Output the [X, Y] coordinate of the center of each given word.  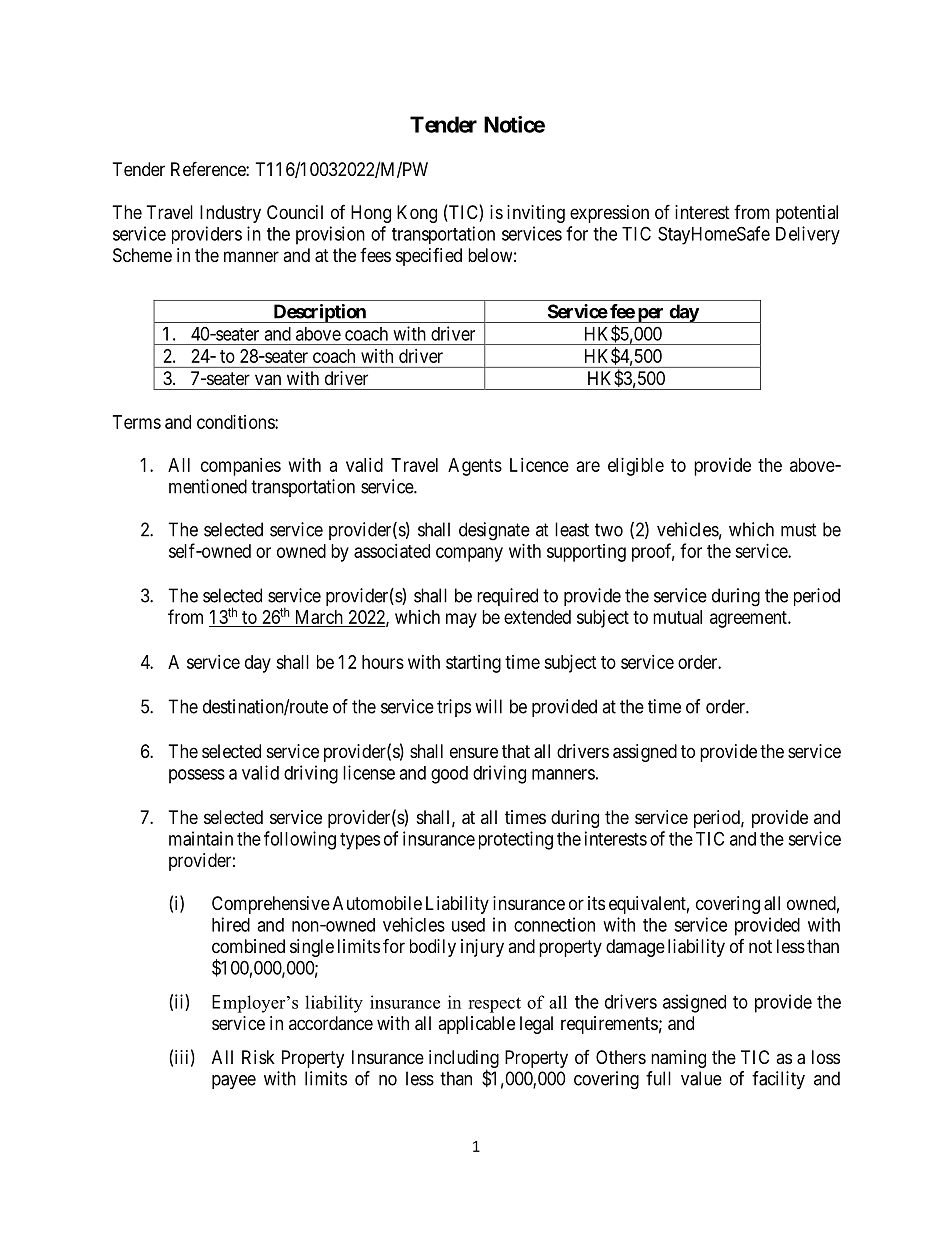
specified [429, 257]
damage [635, 948]
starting [473, 664]
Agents [475, 467]
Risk [258, 1057]
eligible [636, 467]
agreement [749, 619]
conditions [236, 422]
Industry [230, 214]
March [319, 617]
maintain [201, 838]
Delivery [808, 235]
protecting [516, 840]
